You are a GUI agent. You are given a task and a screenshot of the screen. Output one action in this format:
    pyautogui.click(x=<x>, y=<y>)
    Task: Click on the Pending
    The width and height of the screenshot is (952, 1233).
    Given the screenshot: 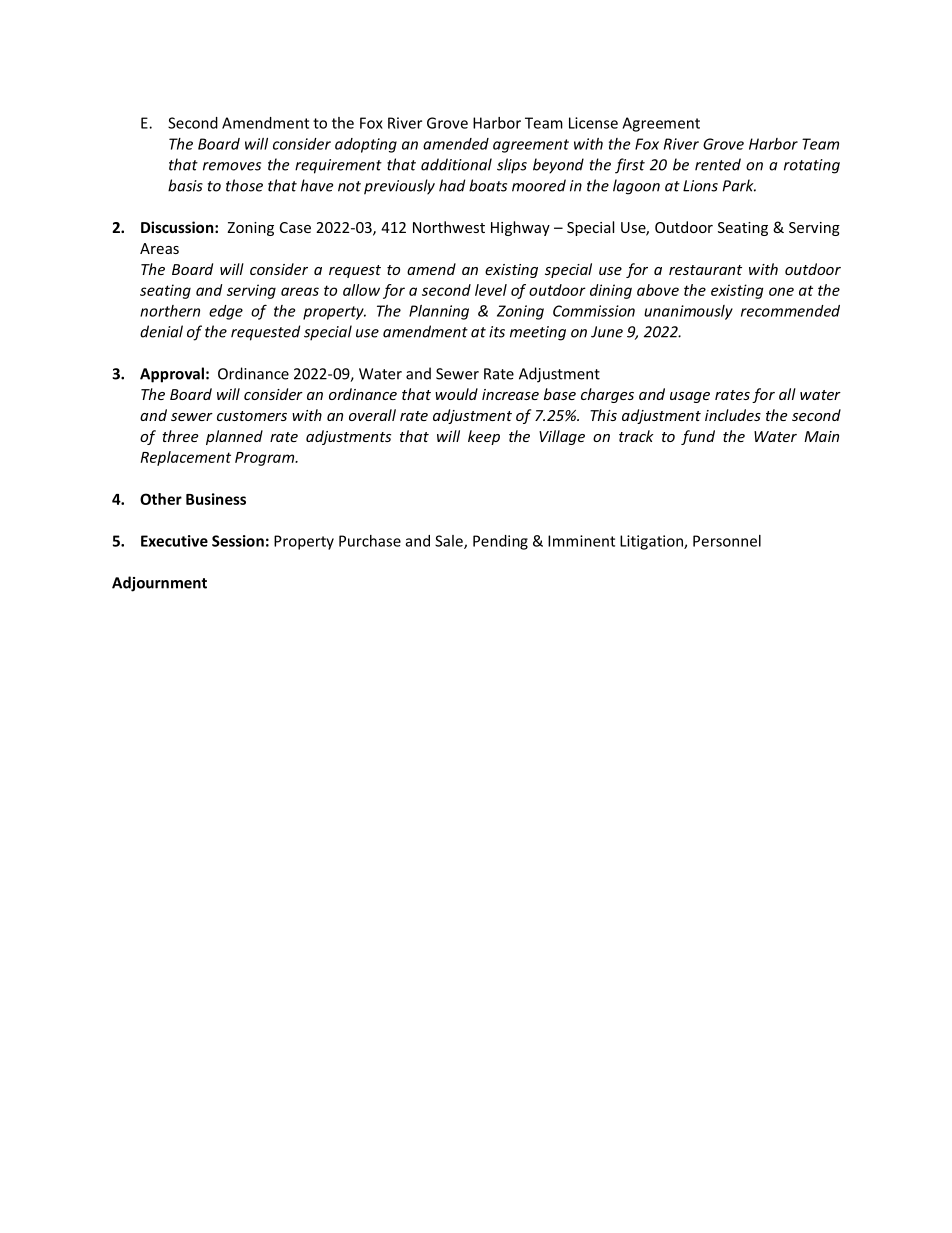 What is the action you would take?
    pyautogui.click(x=500, y=542)
